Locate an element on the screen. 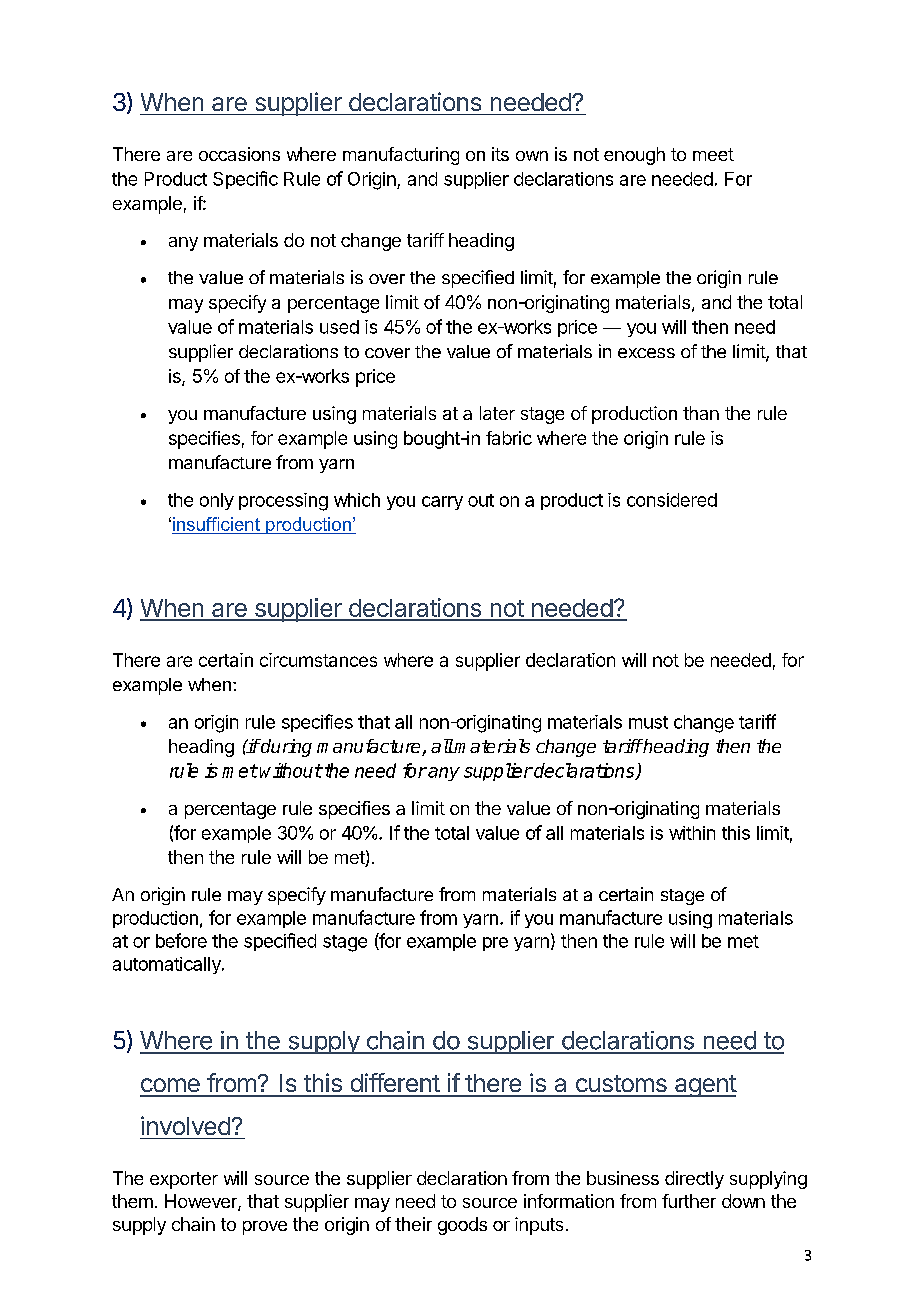 The width and height of the screenshot is (924, 1308). enough is located at coordinates (634, 156).
